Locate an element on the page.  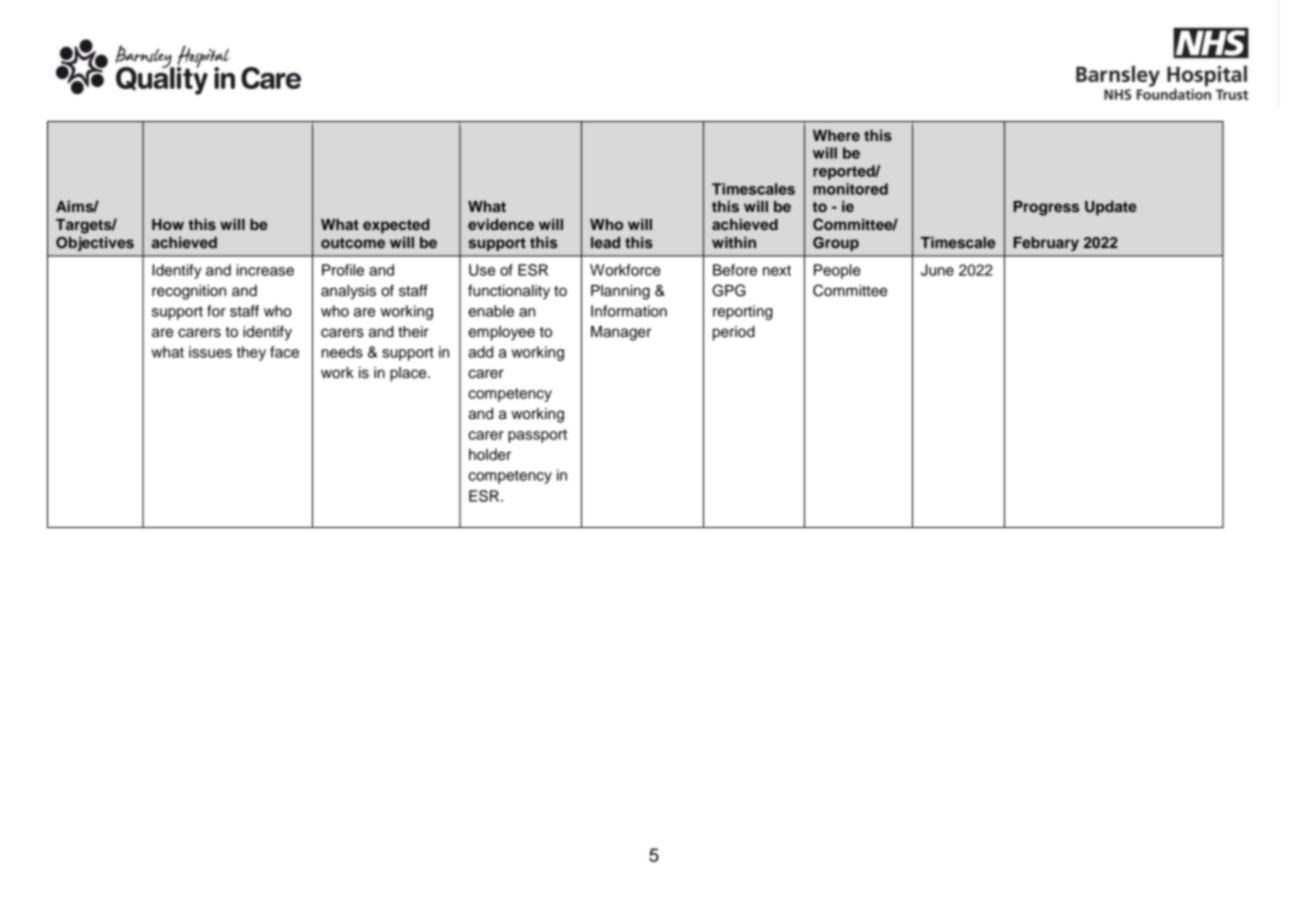
Manager is located at coordinates (621, 333).
